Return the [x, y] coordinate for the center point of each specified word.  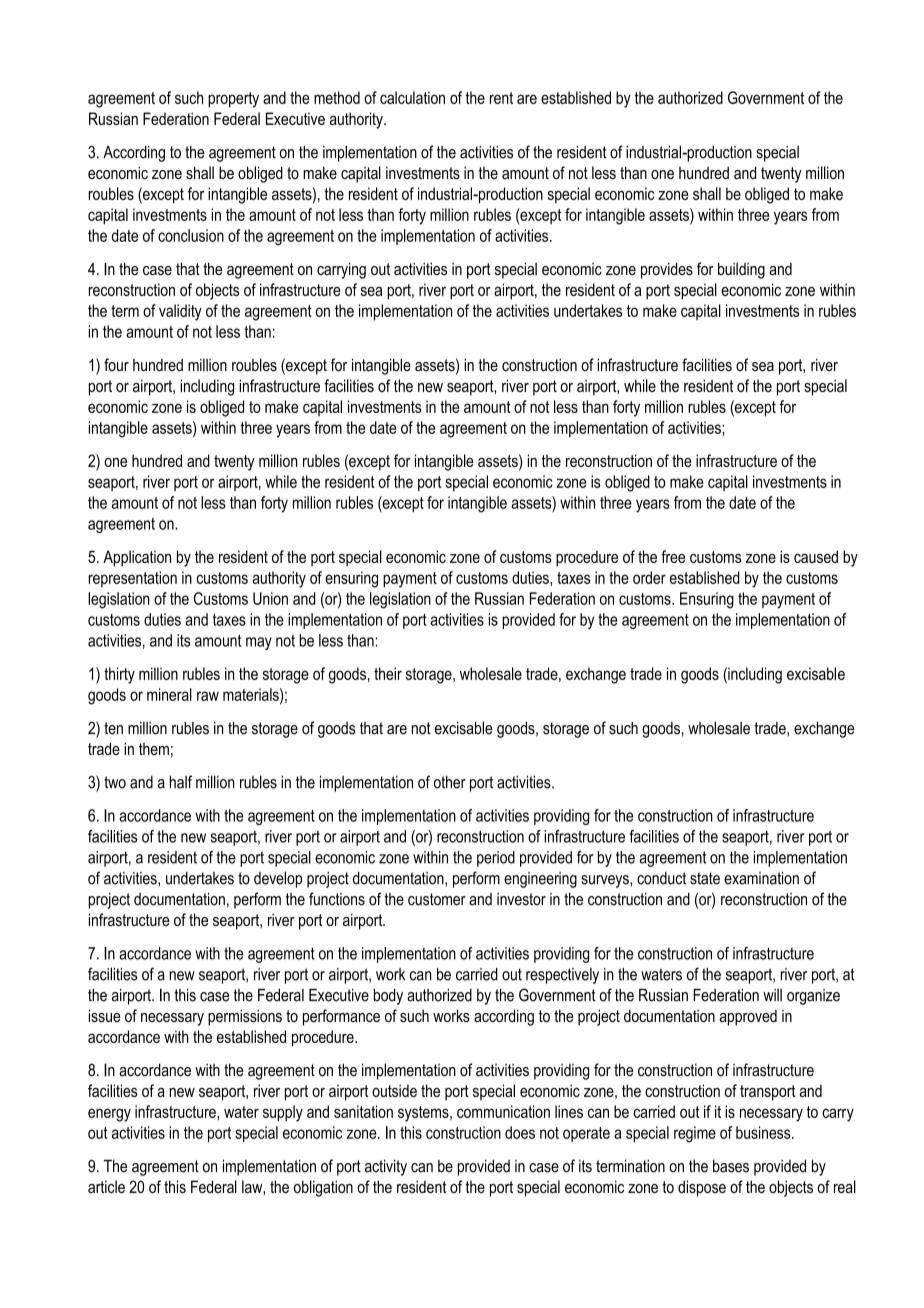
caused [816, 556]
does [520, 1132]
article [106, 1186]
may [259, 643]
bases [731, 1166]
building [741, 270]
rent [501, 98]
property [233, 100]
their [388, 673]
